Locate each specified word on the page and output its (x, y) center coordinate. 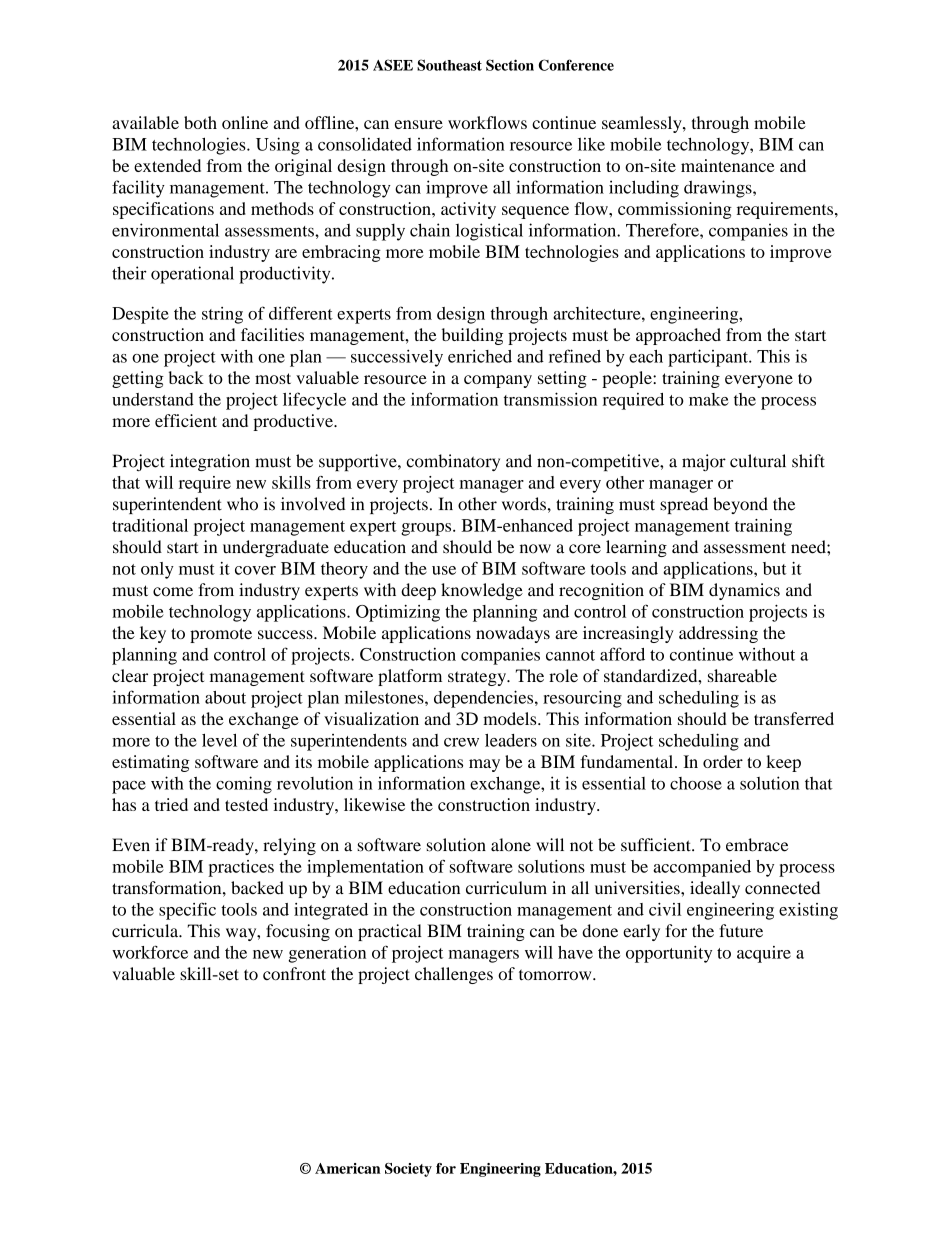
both (200, 122)
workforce (150, 952)
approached (678, 336)
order (723, 761)
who (242, 504)
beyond (740, 505)
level (219, 740)
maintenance (728, 165)
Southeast (449, 65)
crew (461, 742)
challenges (454, 975)
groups (427, 529)
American (348, 1168)
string (222, 315)
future (741, 931)
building (472, 336)
